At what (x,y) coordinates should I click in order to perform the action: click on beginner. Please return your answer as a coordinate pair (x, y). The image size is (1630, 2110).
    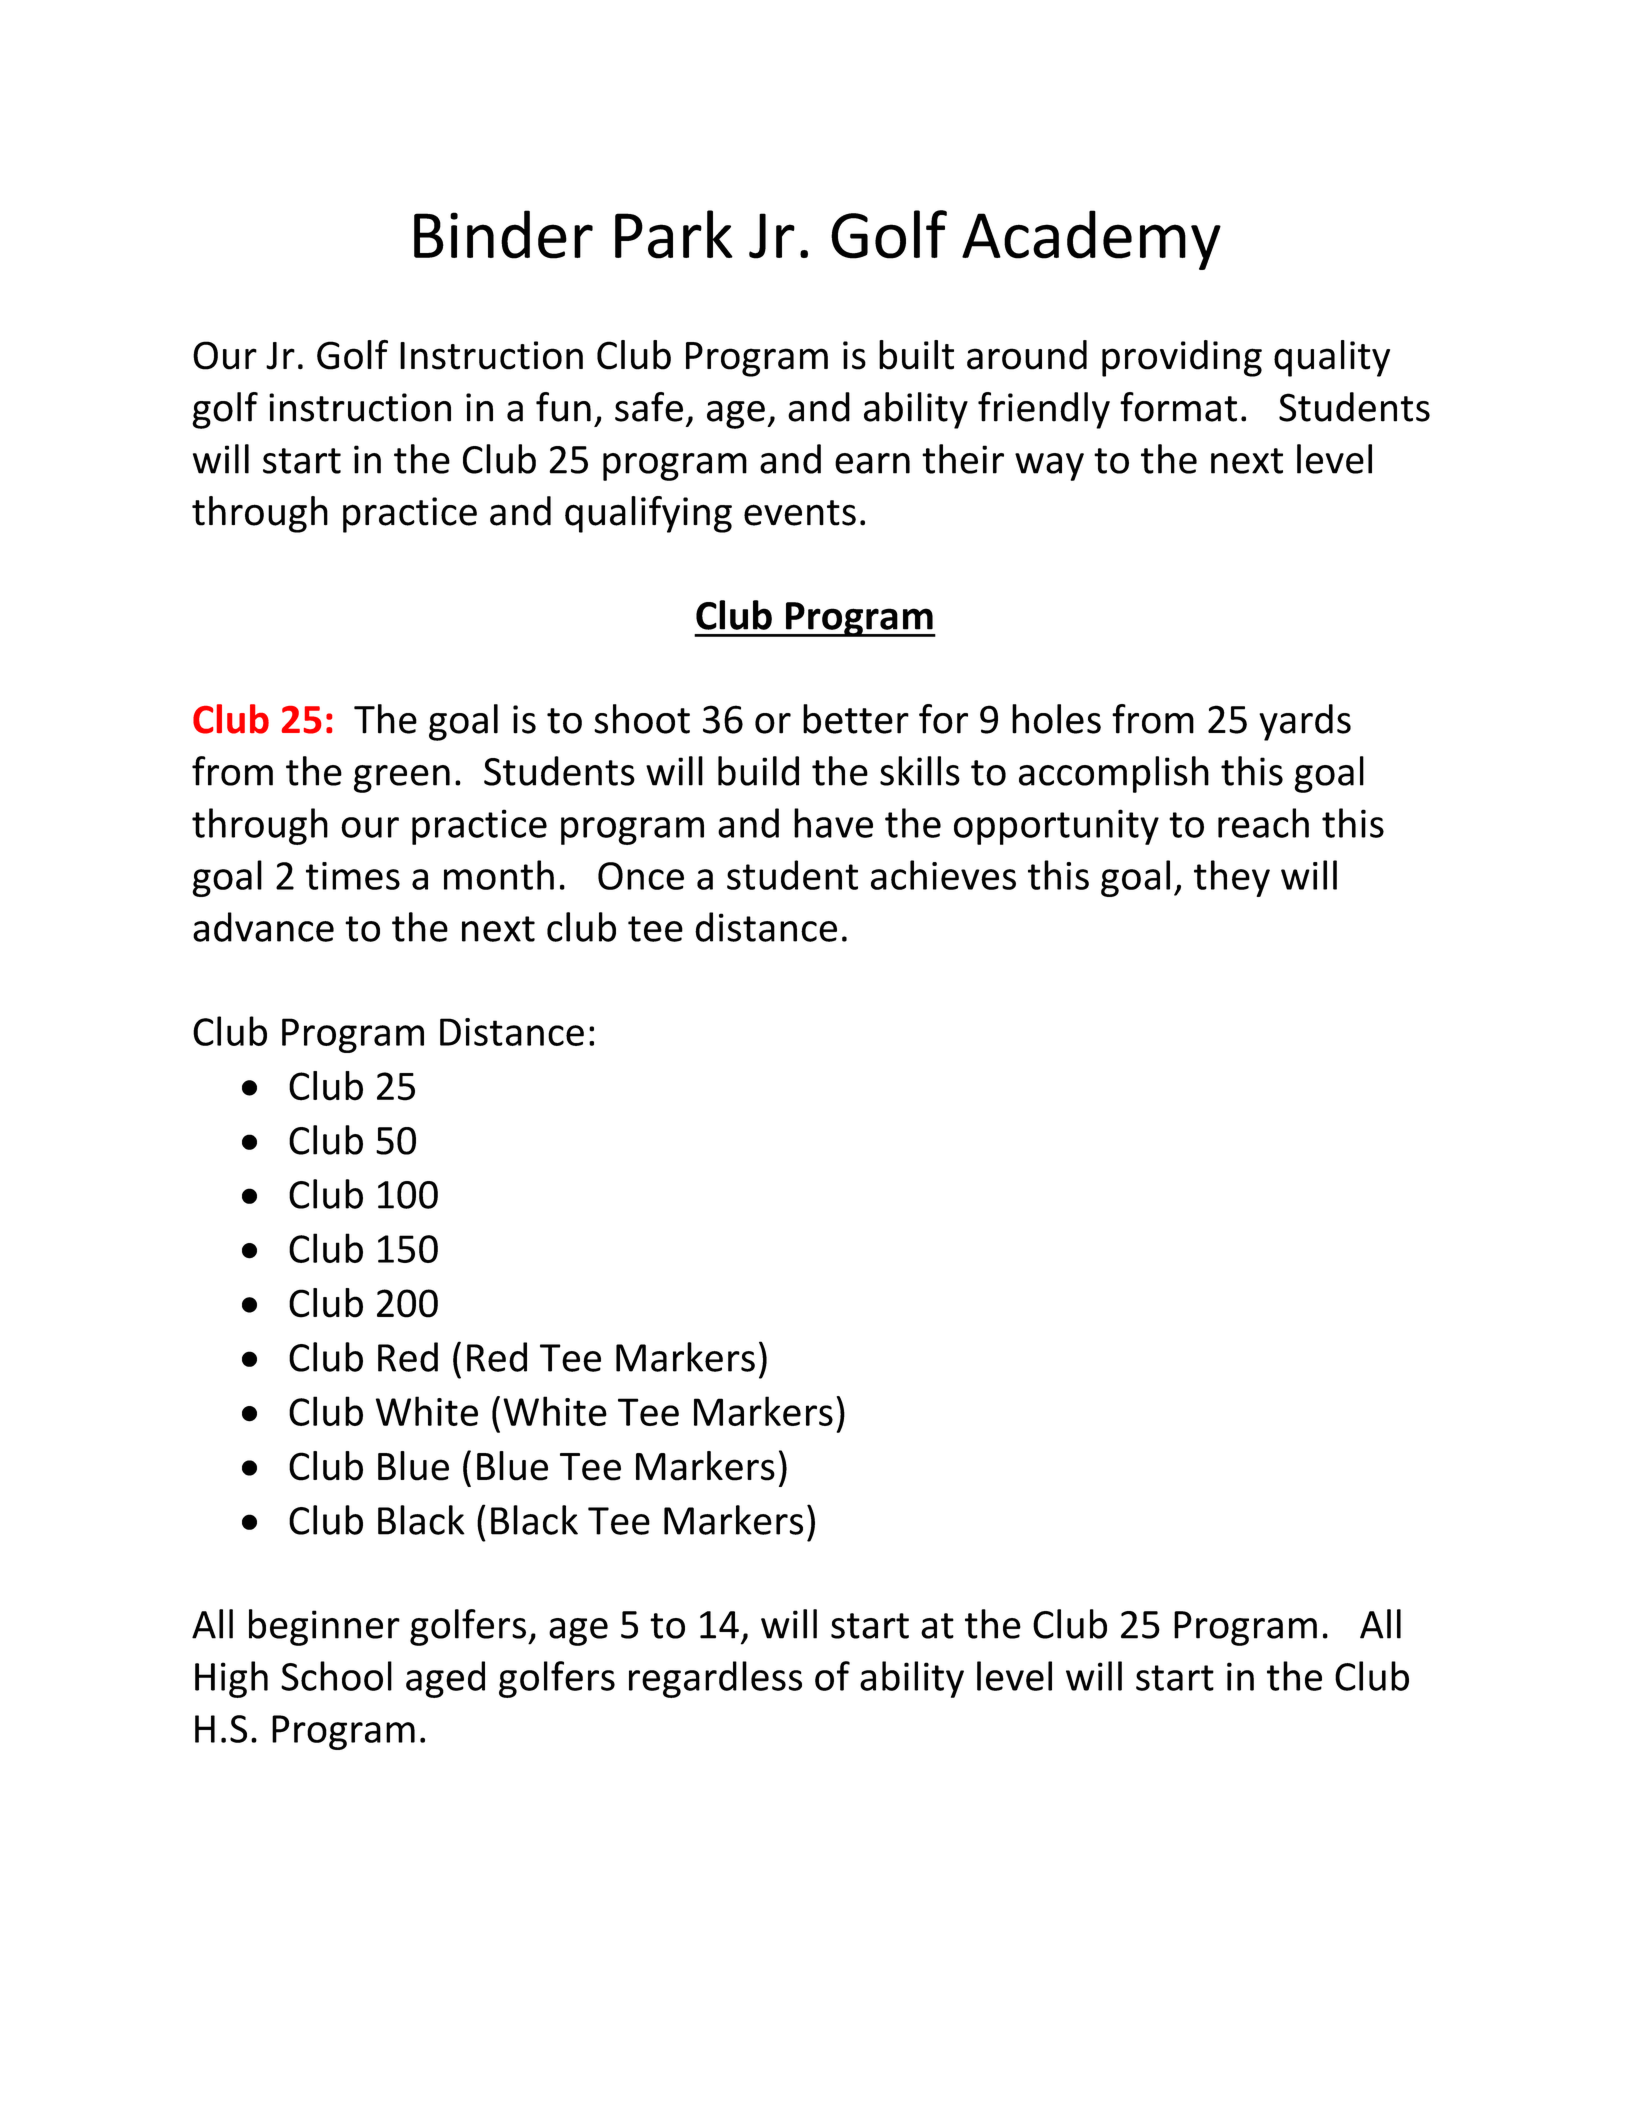
    Looking at the image, I should click on (324, 1627).
